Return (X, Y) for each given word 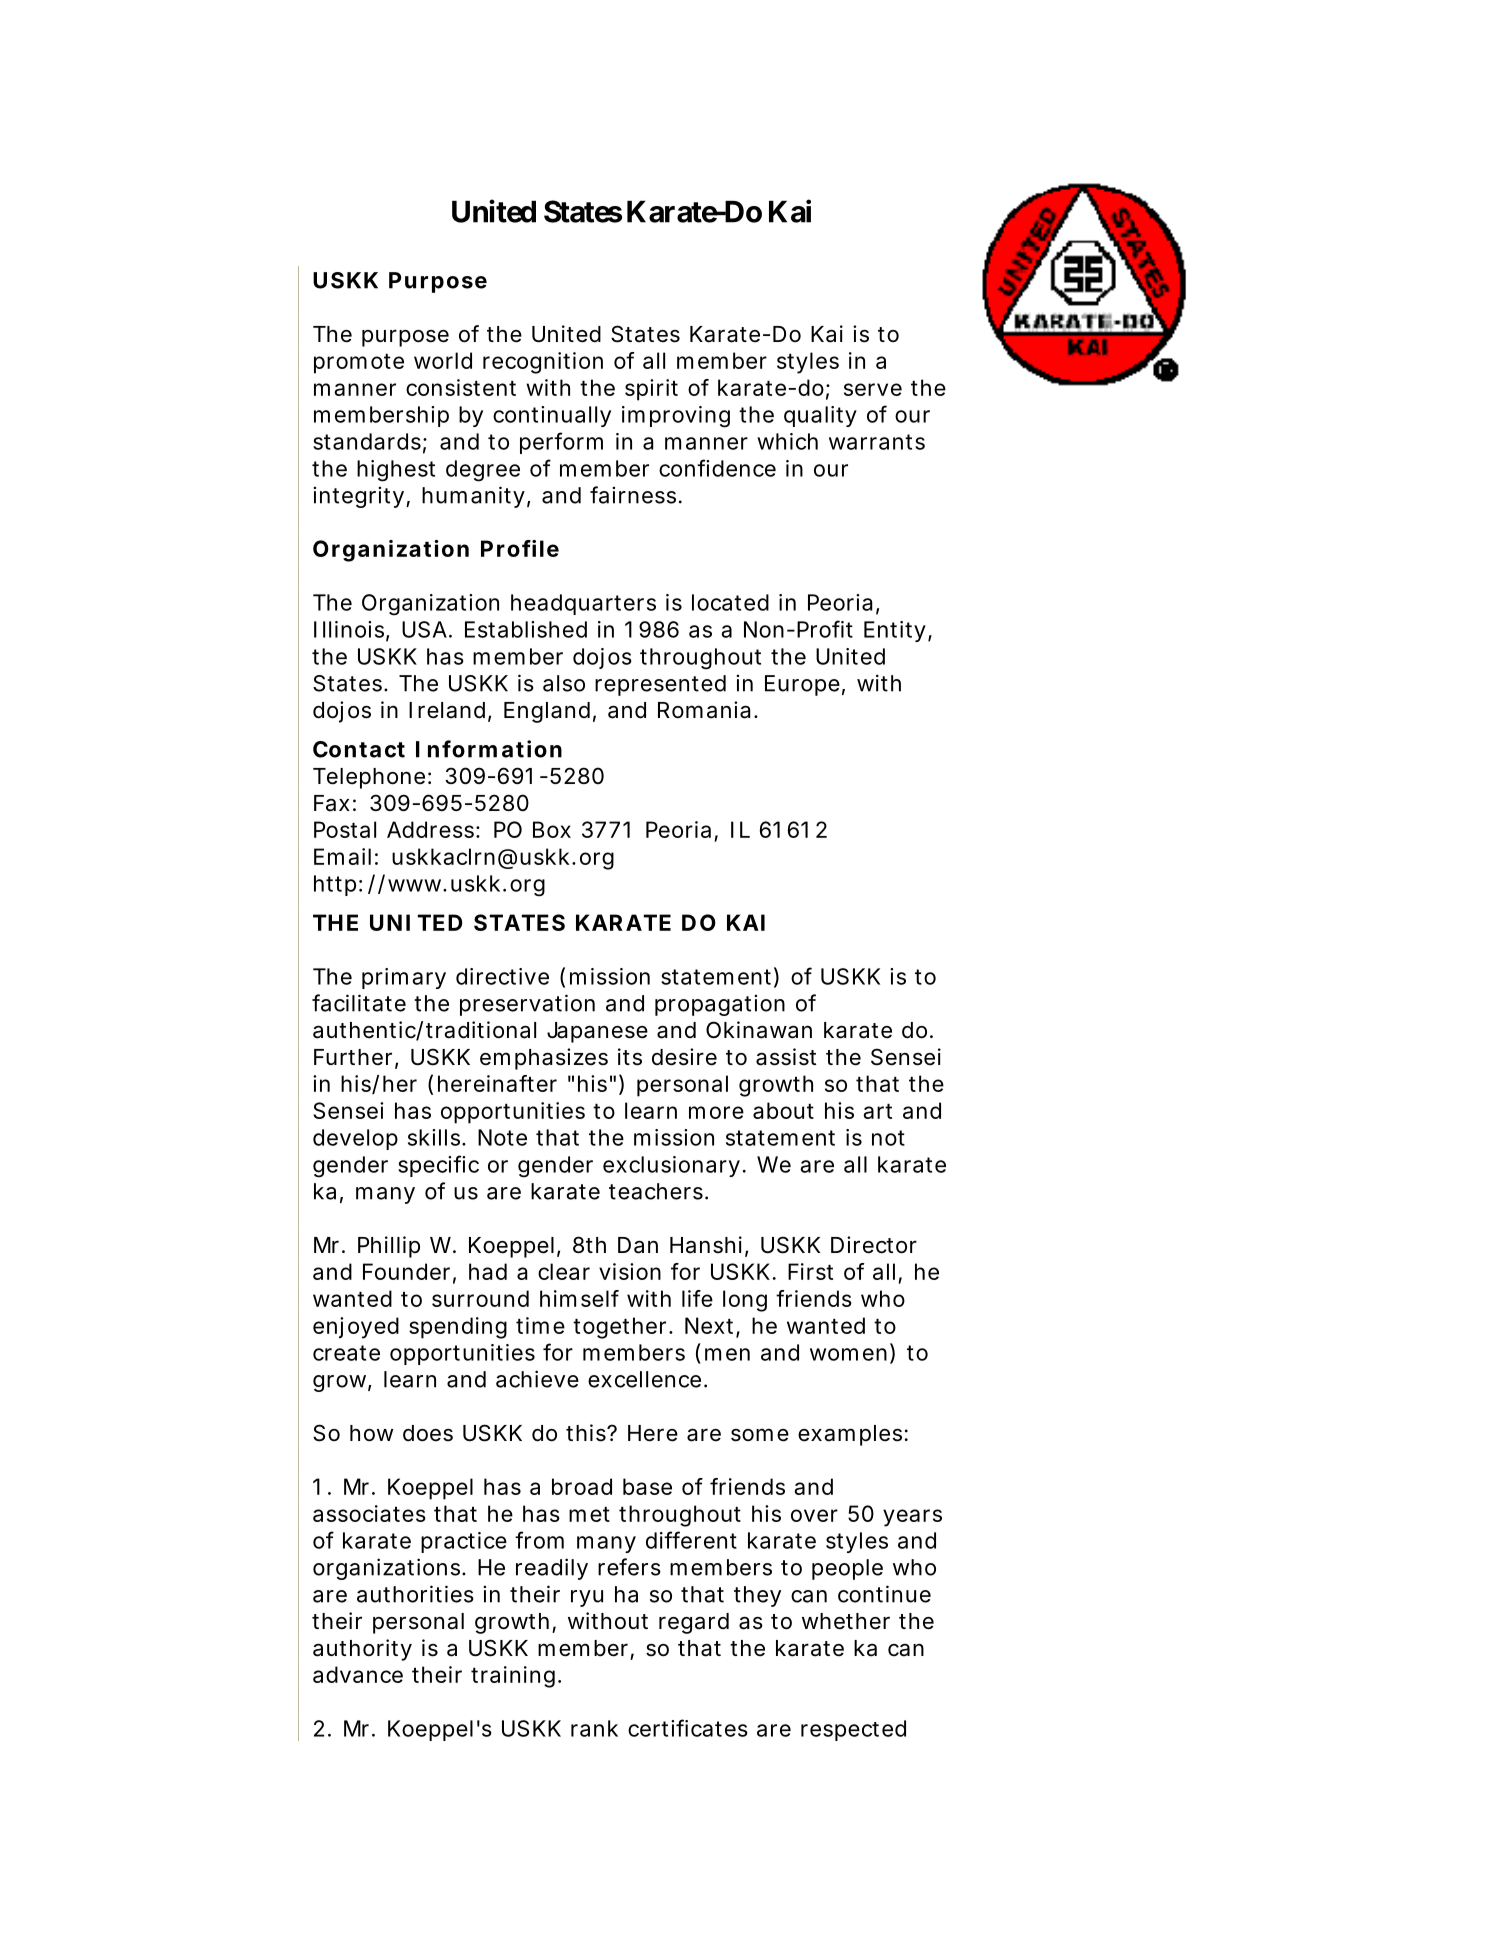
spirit (651, 390)
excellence (644, 1379)
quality (820, 416)
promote (359, 364)
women (848, 1354)
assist (786, 1057)
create (346, 1353)
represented (660, 685)
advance (358, 1674)
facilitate (359, 1003)
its (630, 1057)
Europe (802, 685)
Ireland (447, 710)
